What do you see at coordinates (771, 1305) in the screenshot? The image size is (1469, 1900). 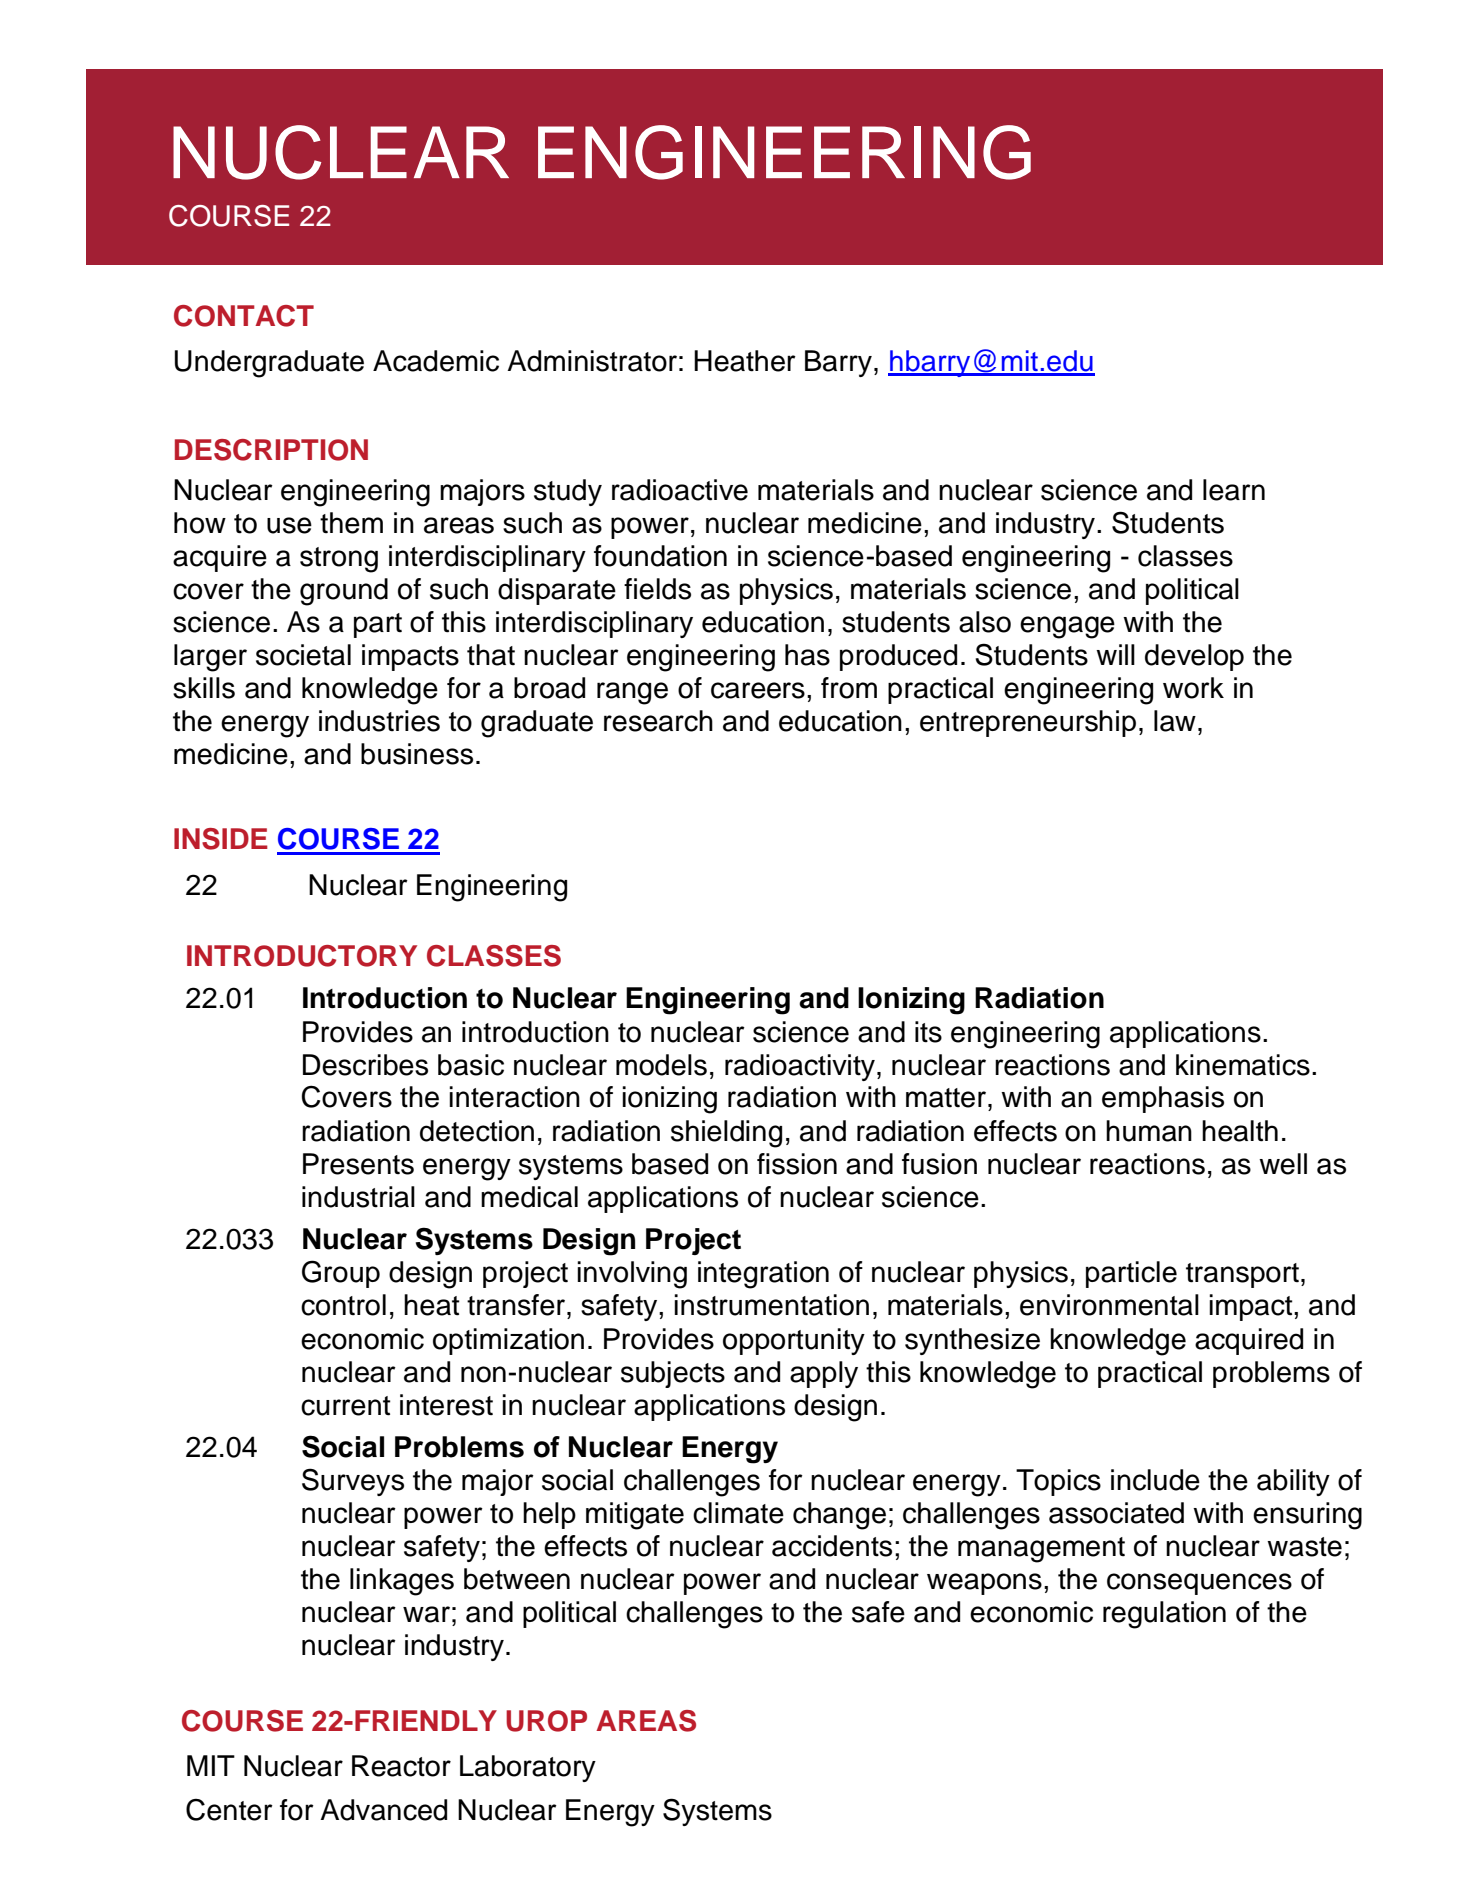 I see `instrumentation` at bounding box center [771, 1305].
